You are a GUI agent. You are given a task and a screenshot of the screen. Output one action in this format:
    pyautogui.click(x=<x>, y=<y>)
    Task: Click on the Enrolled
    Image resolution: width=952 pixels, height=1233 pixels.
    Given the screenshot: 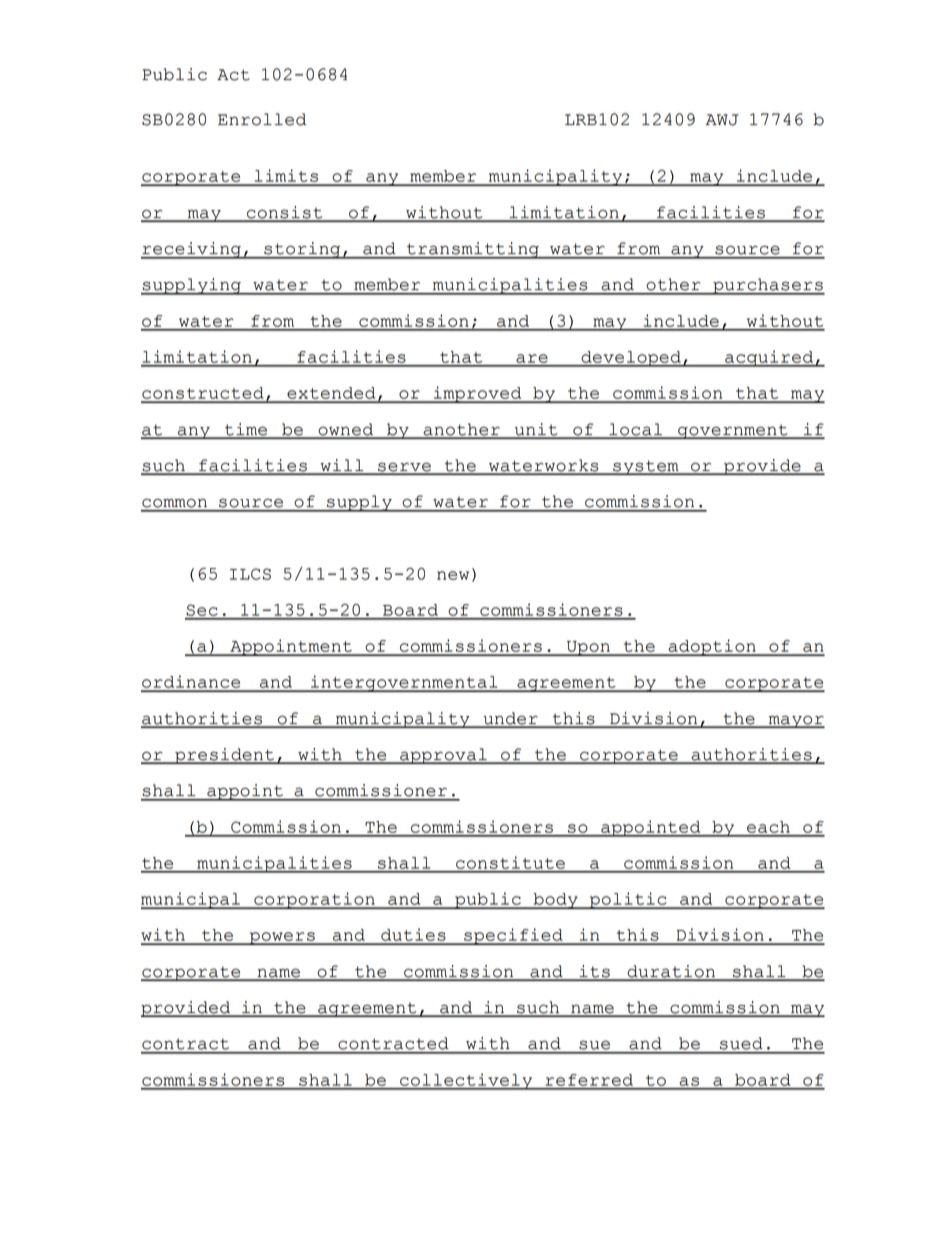 What is the action you would take?
    pyautogui.click(x=262, y=119)
